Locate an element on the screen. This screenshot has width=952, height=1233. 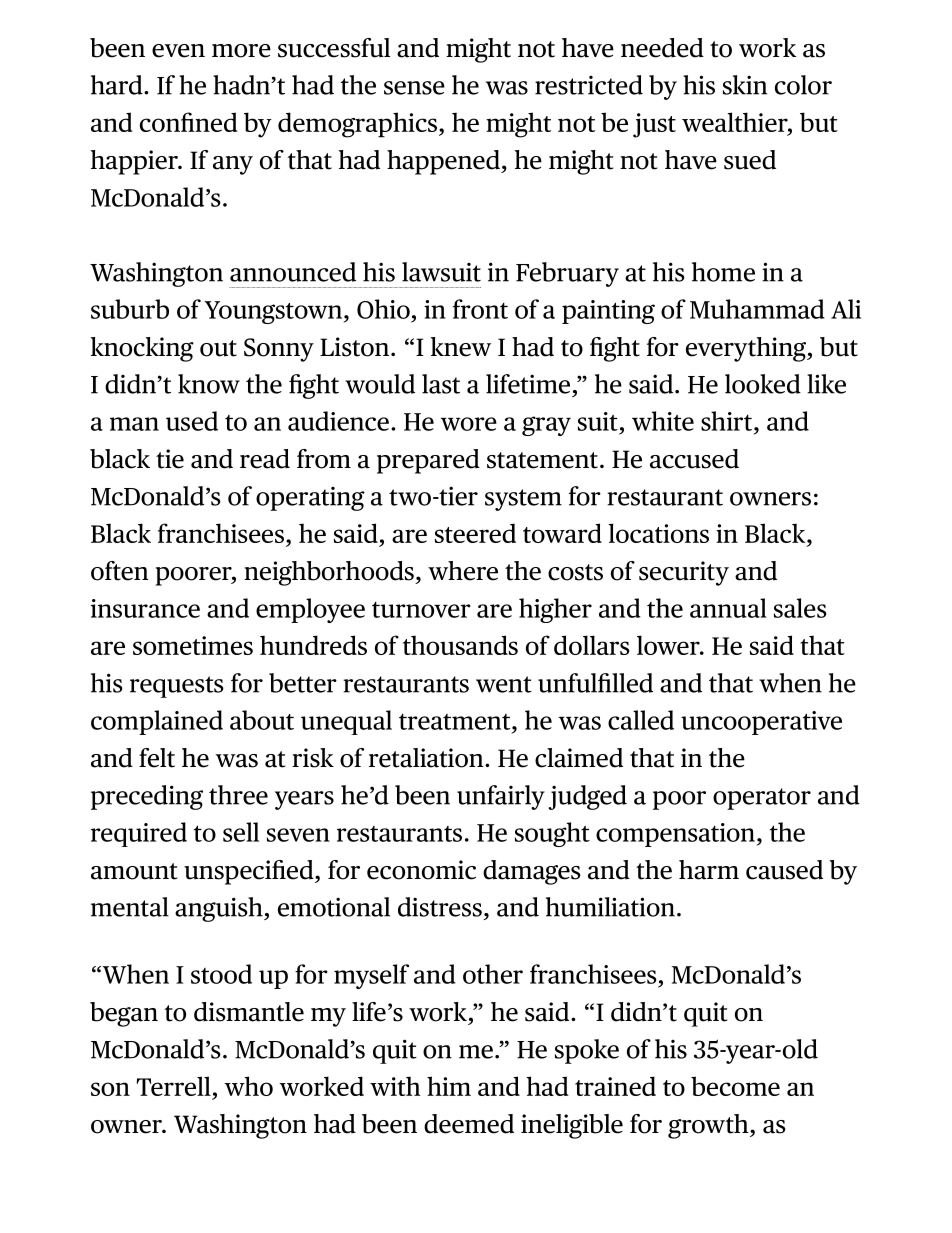
sense is located at coordinates (414, 88).
